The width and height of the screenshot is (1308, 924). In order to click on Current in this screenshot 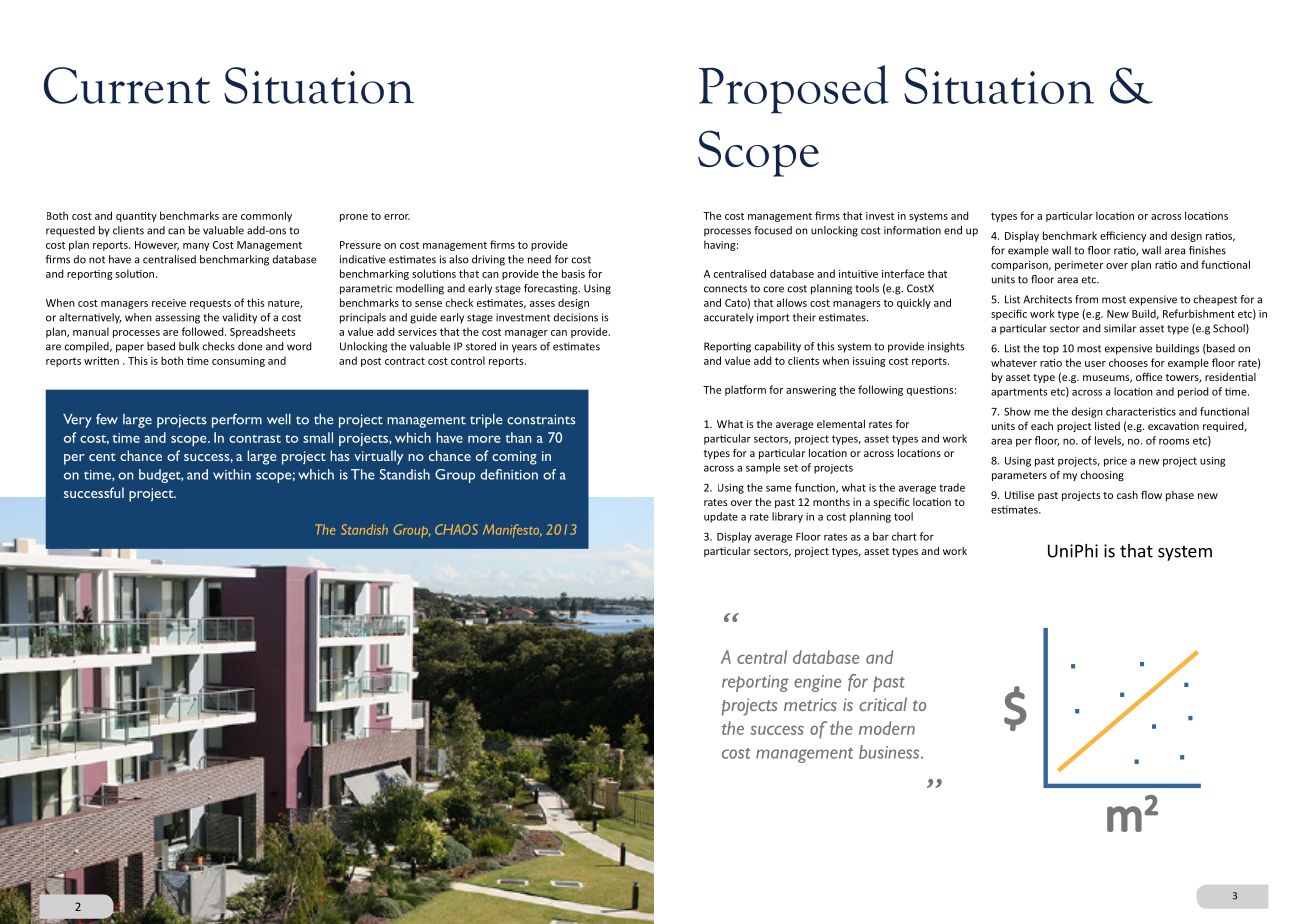, I will do `click(127, 85)`.
